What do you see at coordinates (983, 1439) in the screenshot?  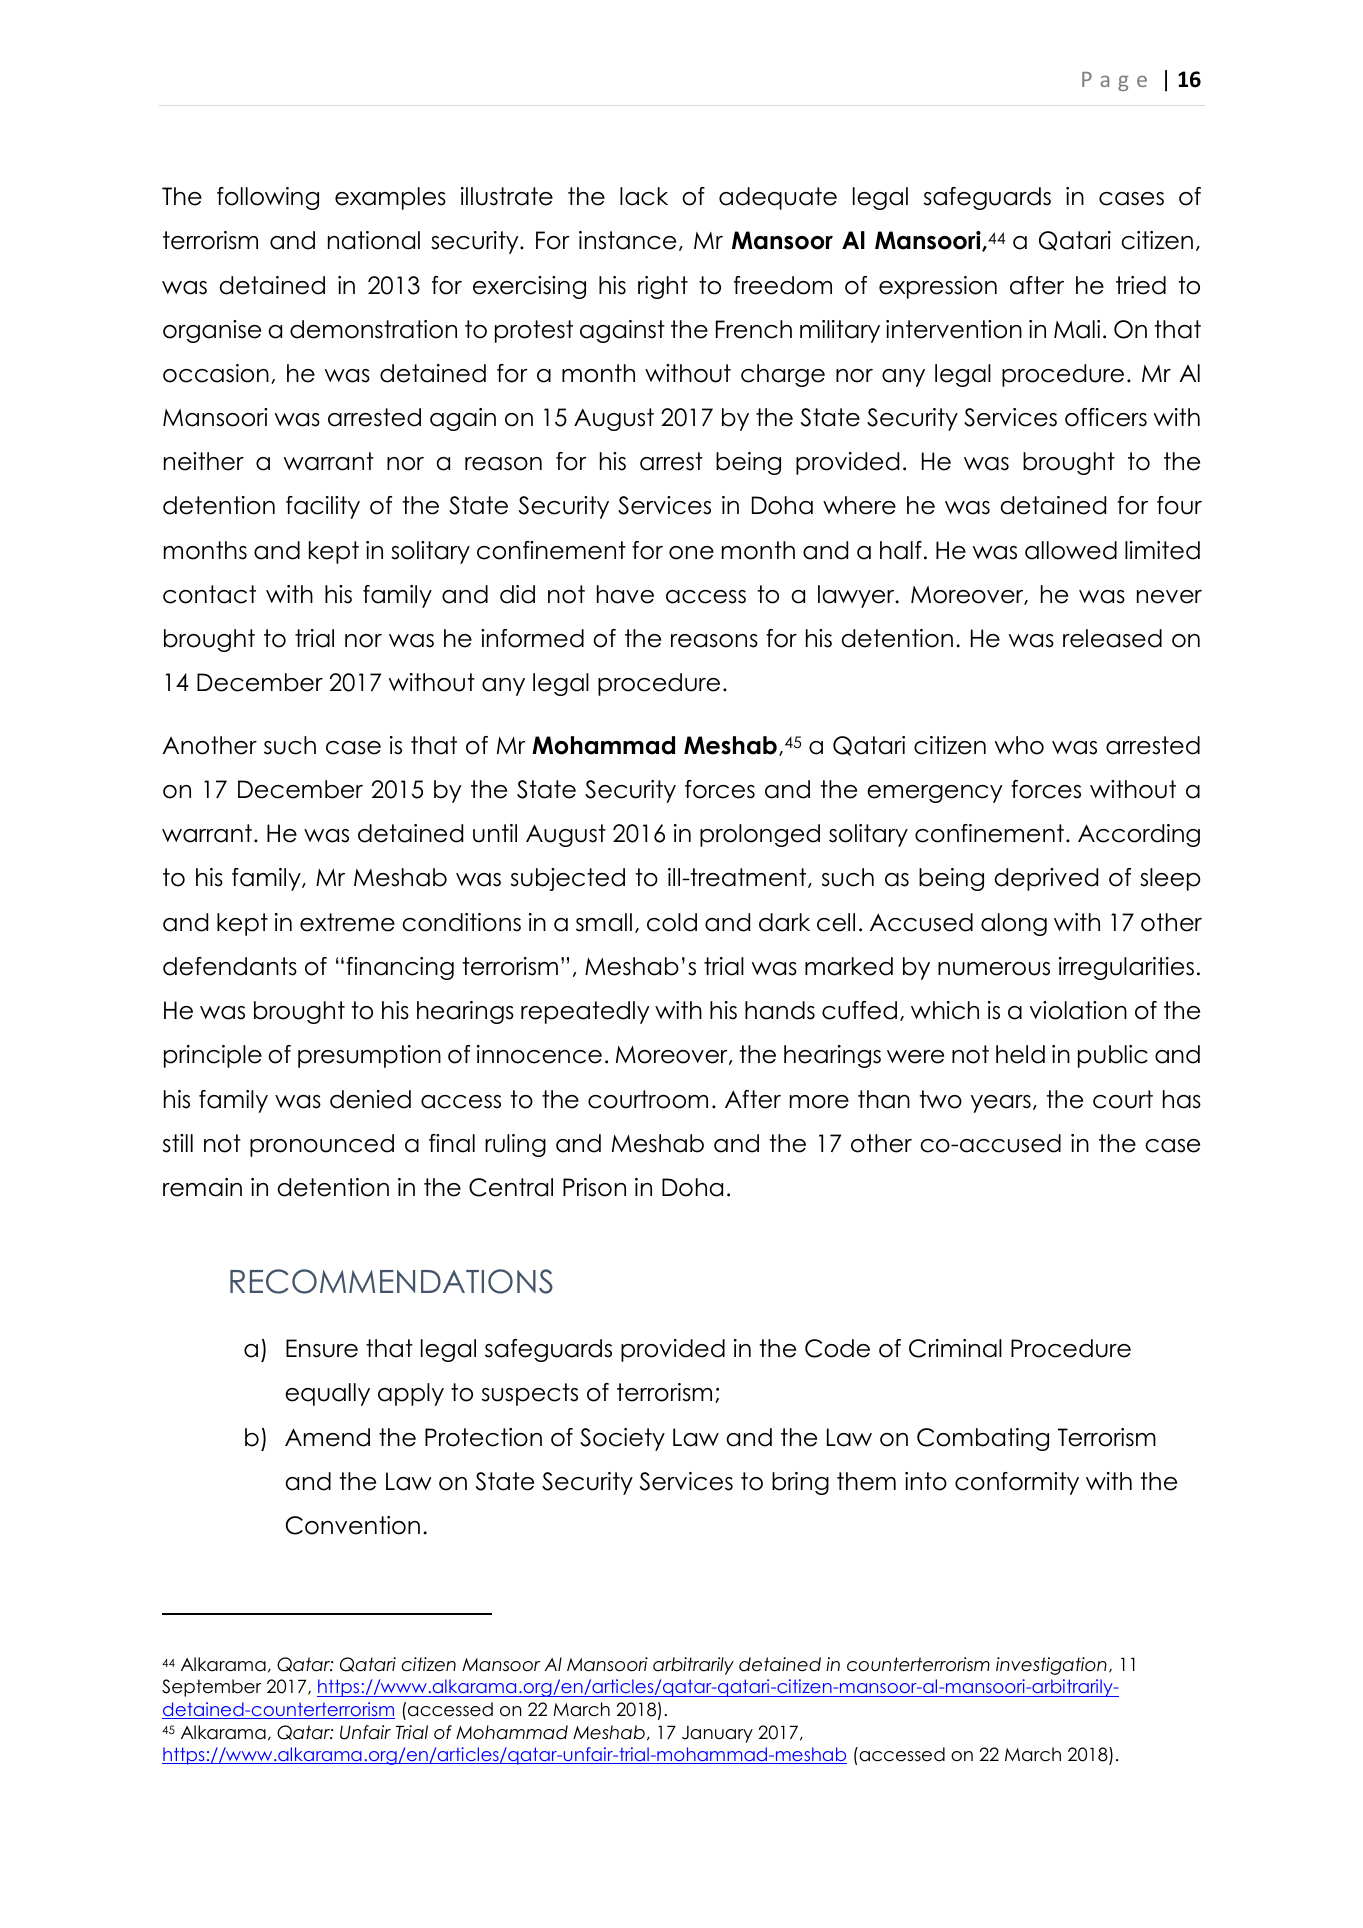 I see `Combating` at bounding box center [983, 1439].
